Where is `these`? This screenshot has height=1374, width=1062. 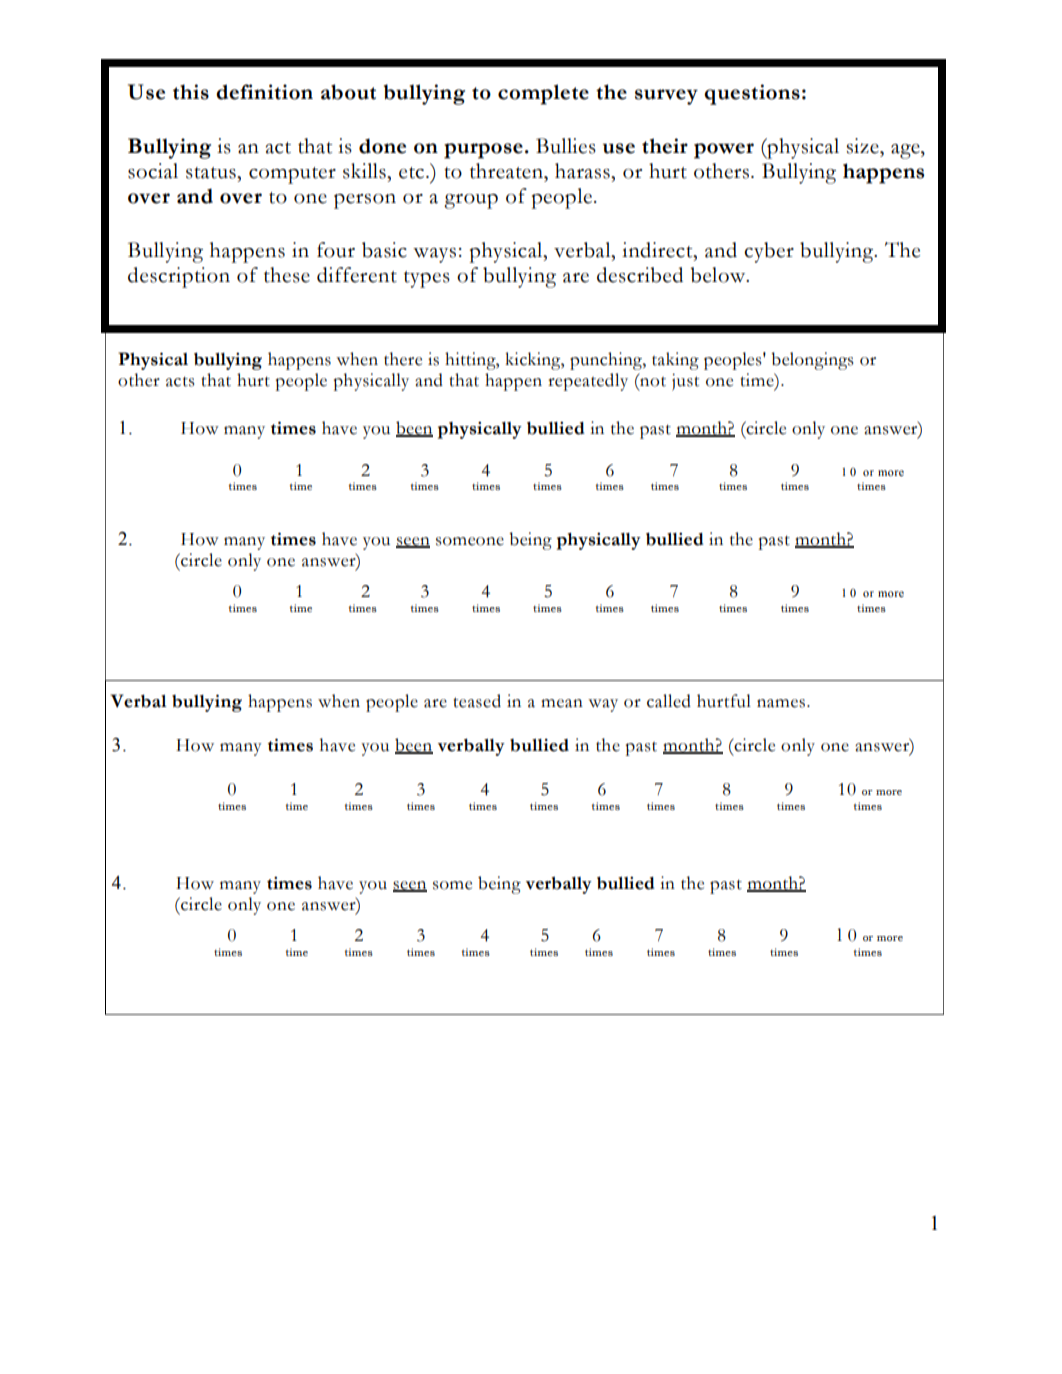 these is located at coordinates (287, 275).
